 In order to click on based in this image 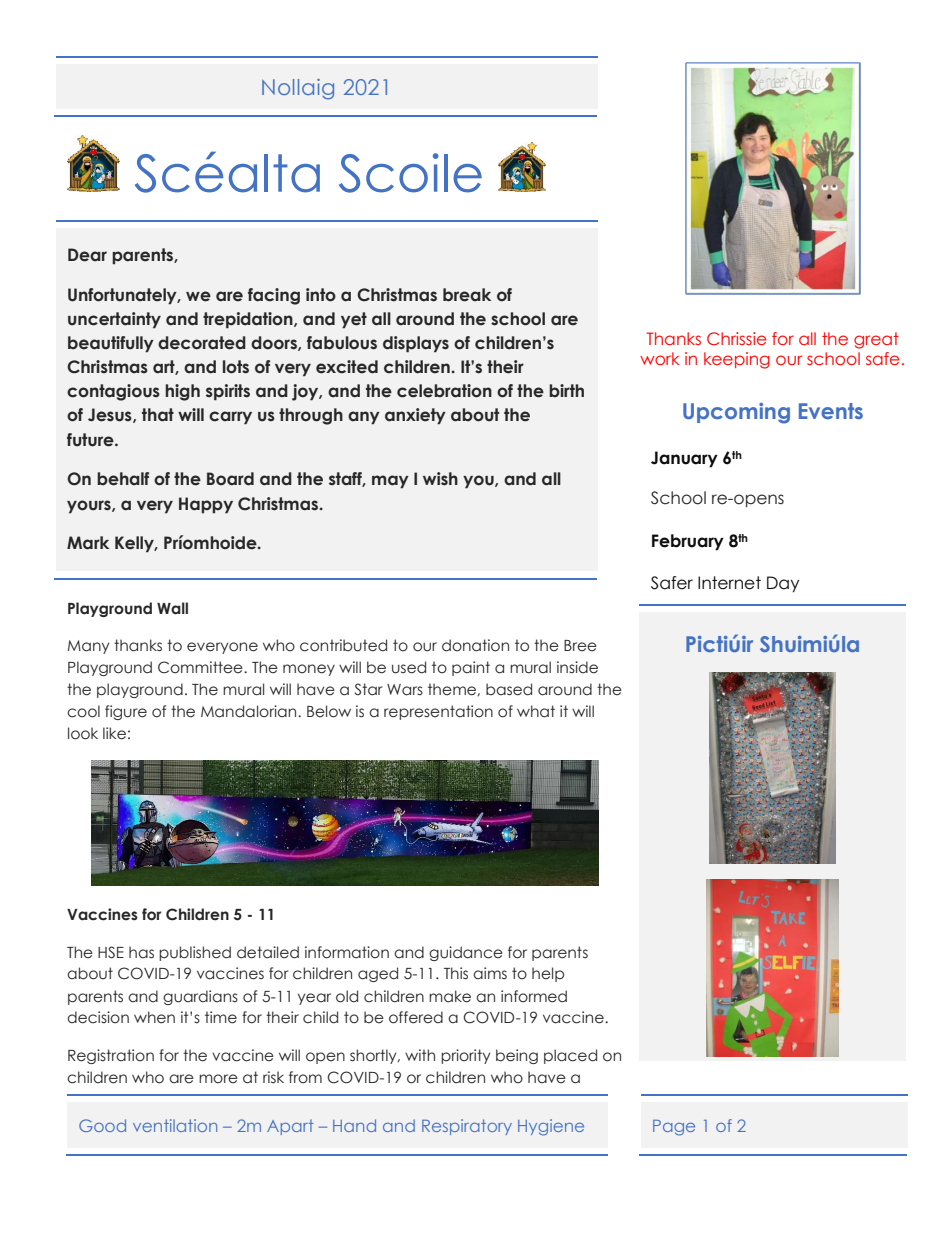, I will do `click(509, 689)`.
